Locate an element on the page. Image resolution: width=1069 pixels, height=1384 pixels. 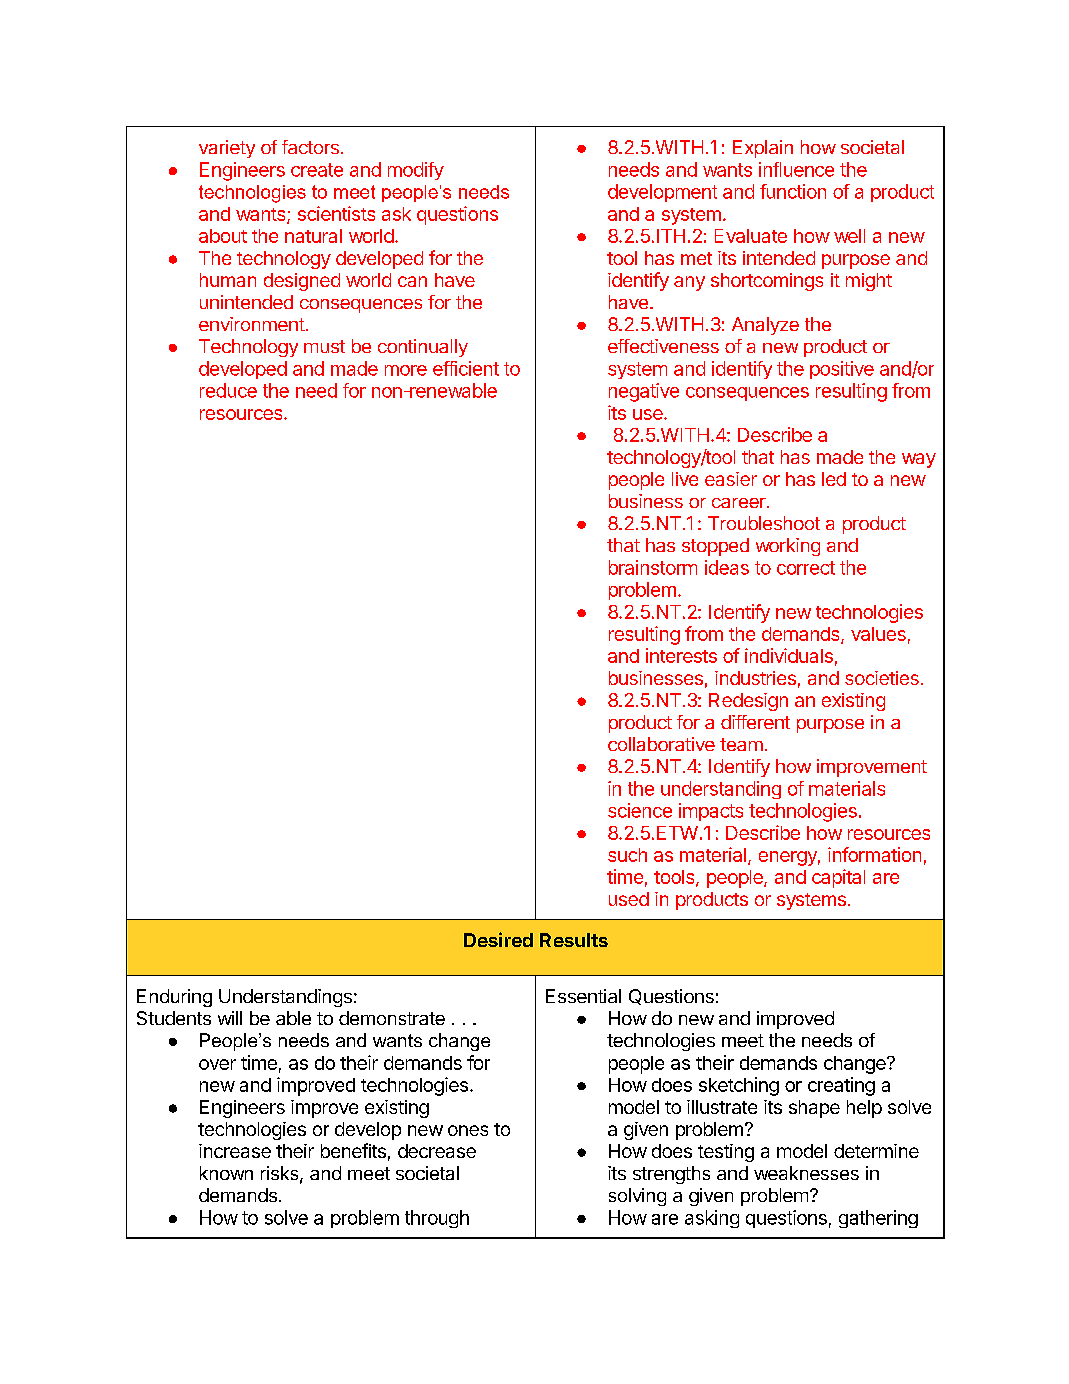
team is located at coordinates (741, 744).
